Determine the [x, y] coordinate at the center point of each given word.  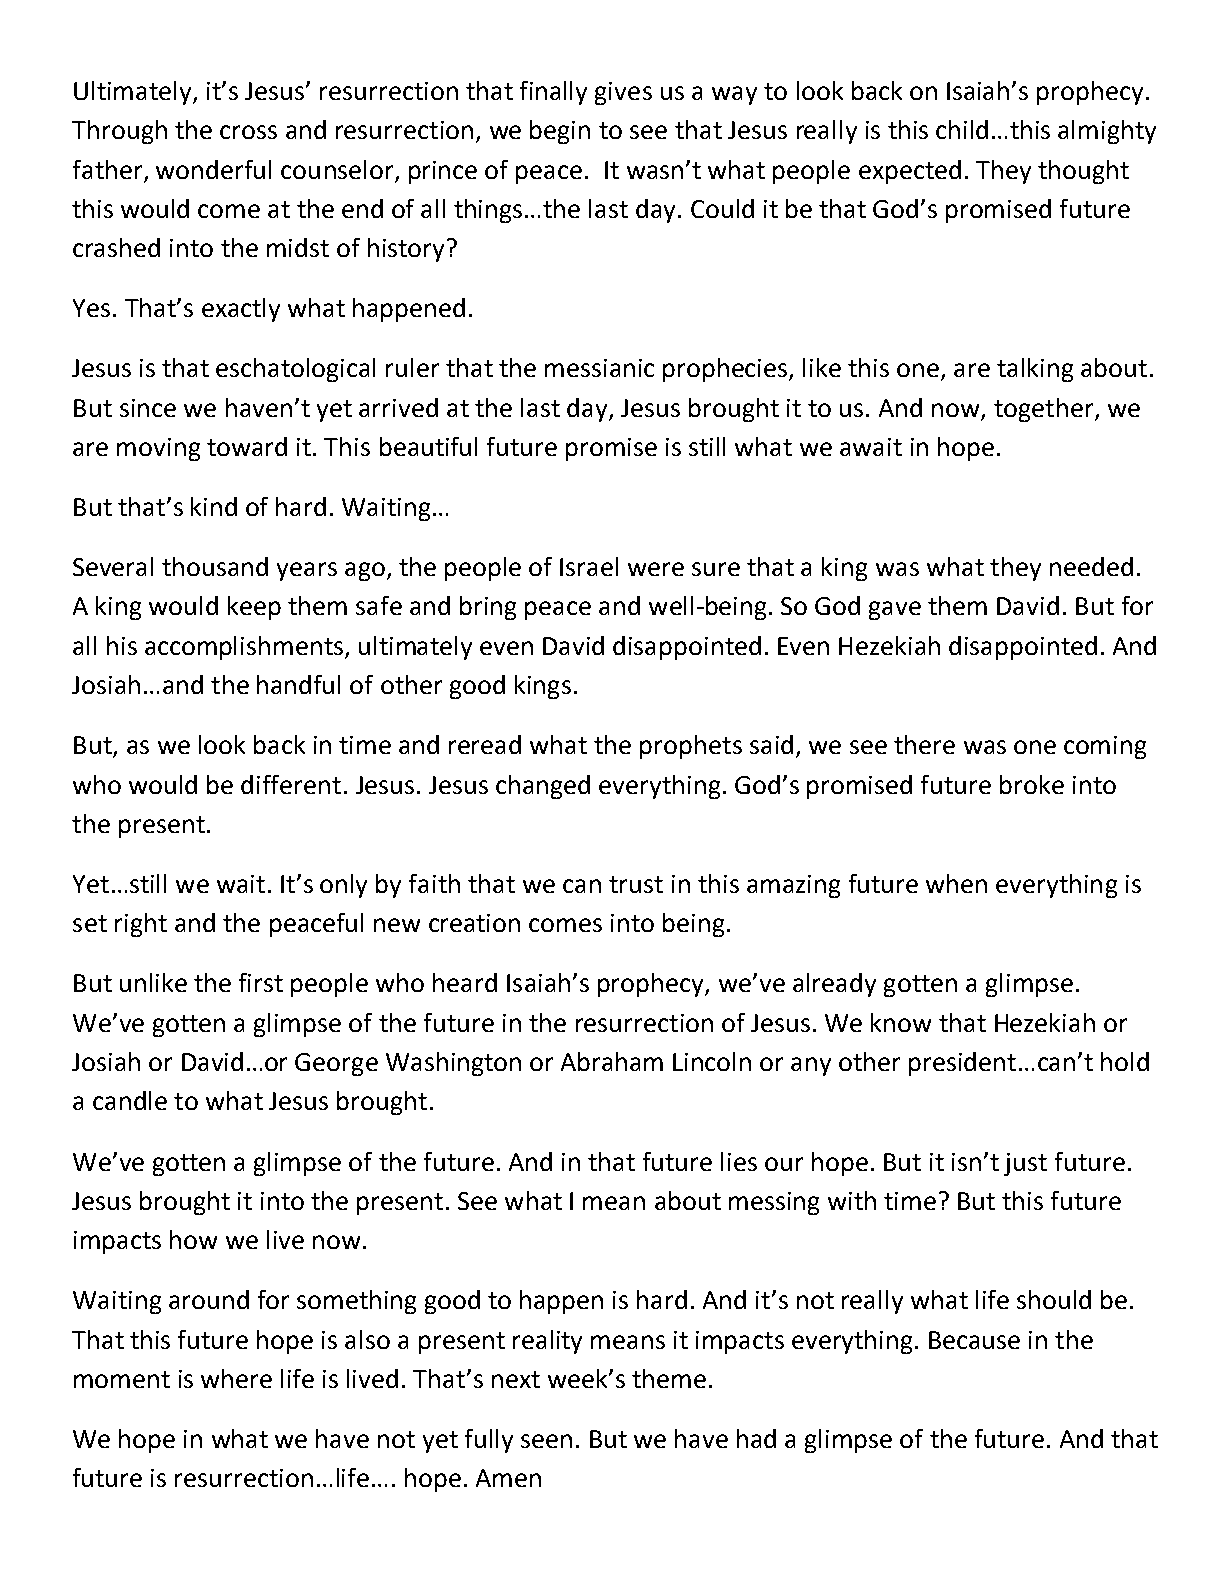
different [291, 784]
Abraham [612, 1061]
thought [1083, 172]
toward [247, 446]
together [1045, 410]
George [336, 1064]
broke [1032, 784]
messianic [599, 368]
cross [248, 132]
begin [560, 132]
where [236, 1378]
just [1025, 1164]
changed [543, 787]
